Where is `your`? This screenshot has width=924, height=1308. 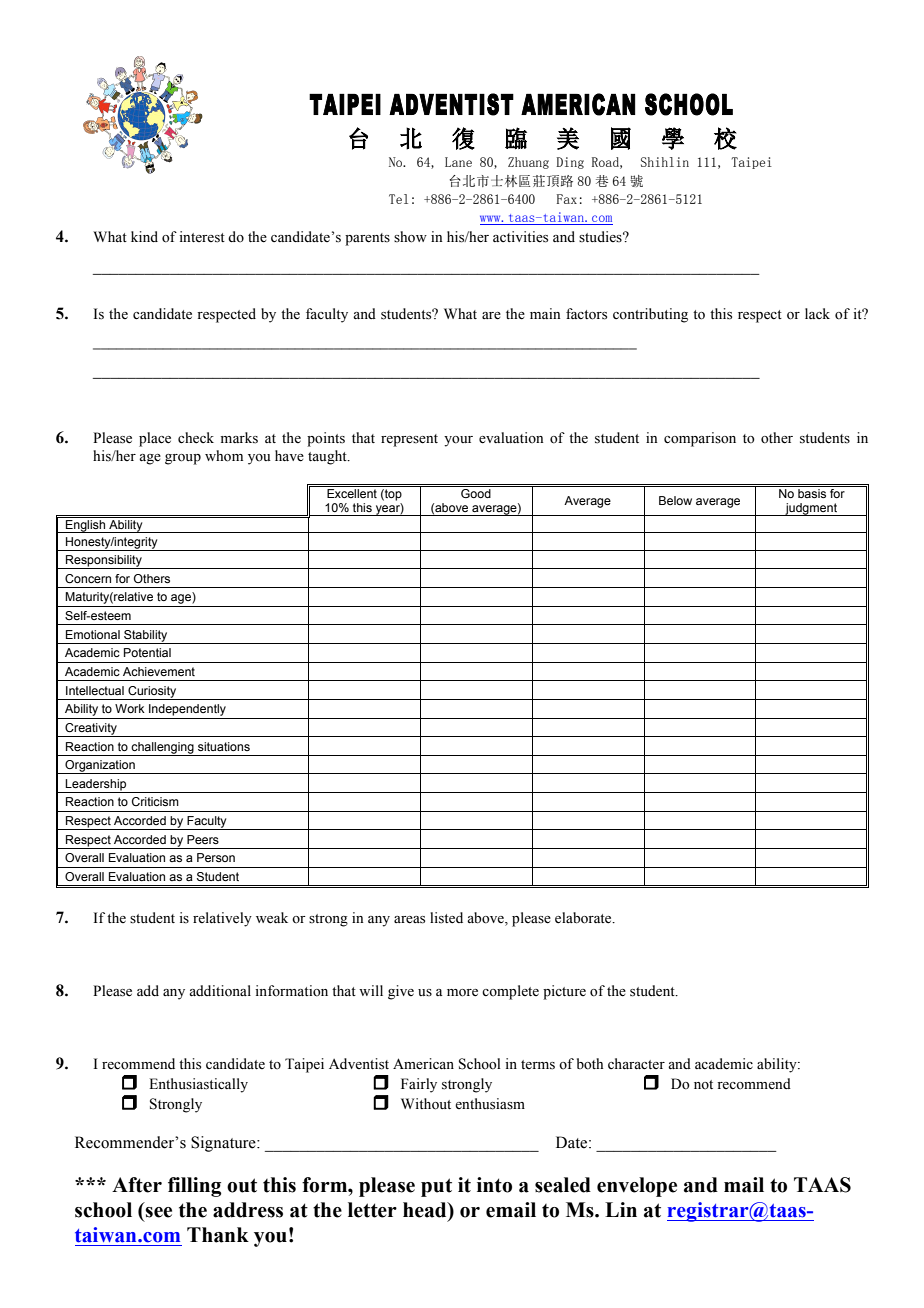
your is located at coordinates (458, 441).
